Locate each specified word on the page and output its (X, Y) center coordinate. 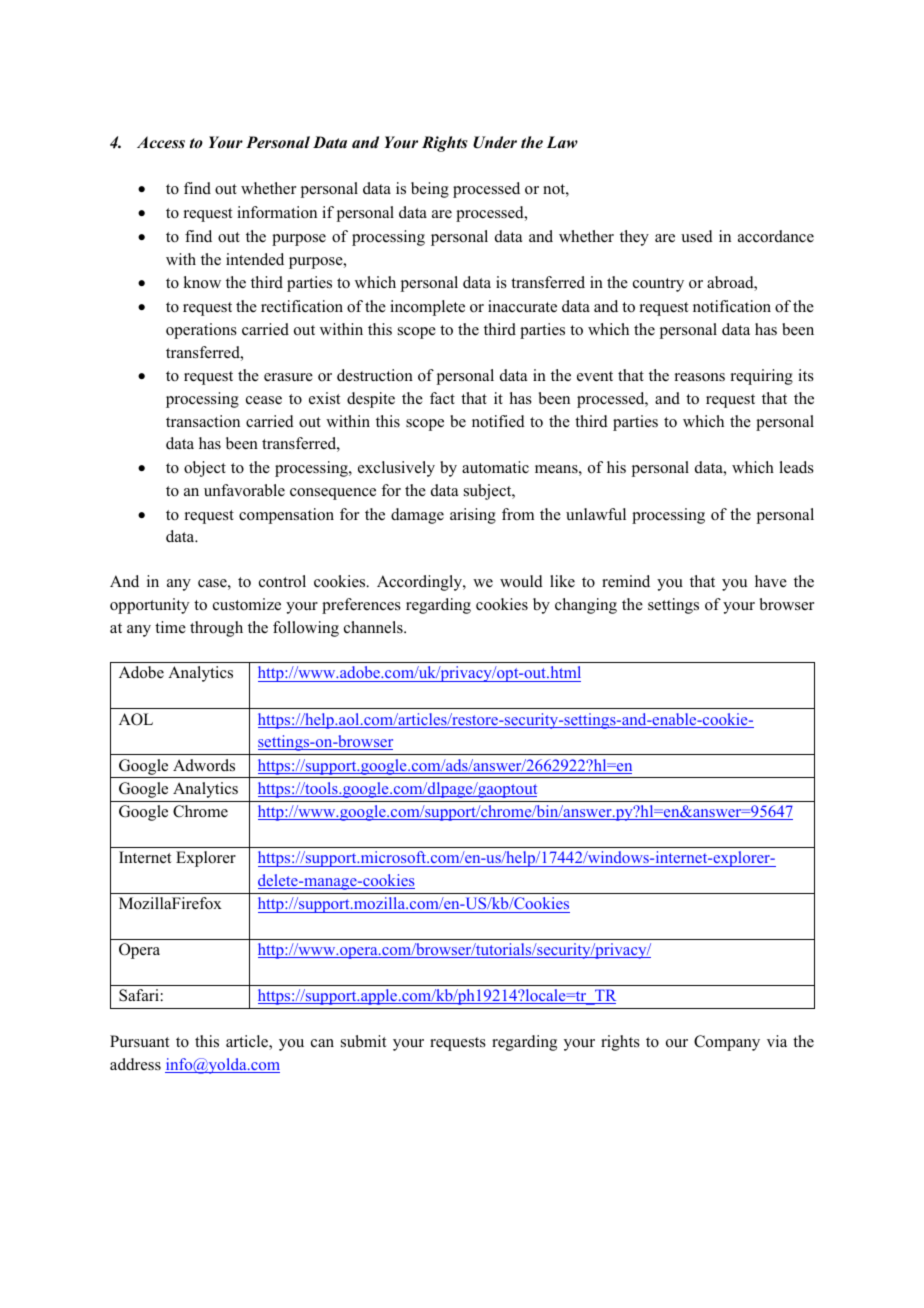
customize (247, 604)
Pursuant (140, 1041)
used (697, 236)
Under (495, 142)
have (771, 581)
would (521, 581)
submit (364, 1041)
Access (161, 142)
